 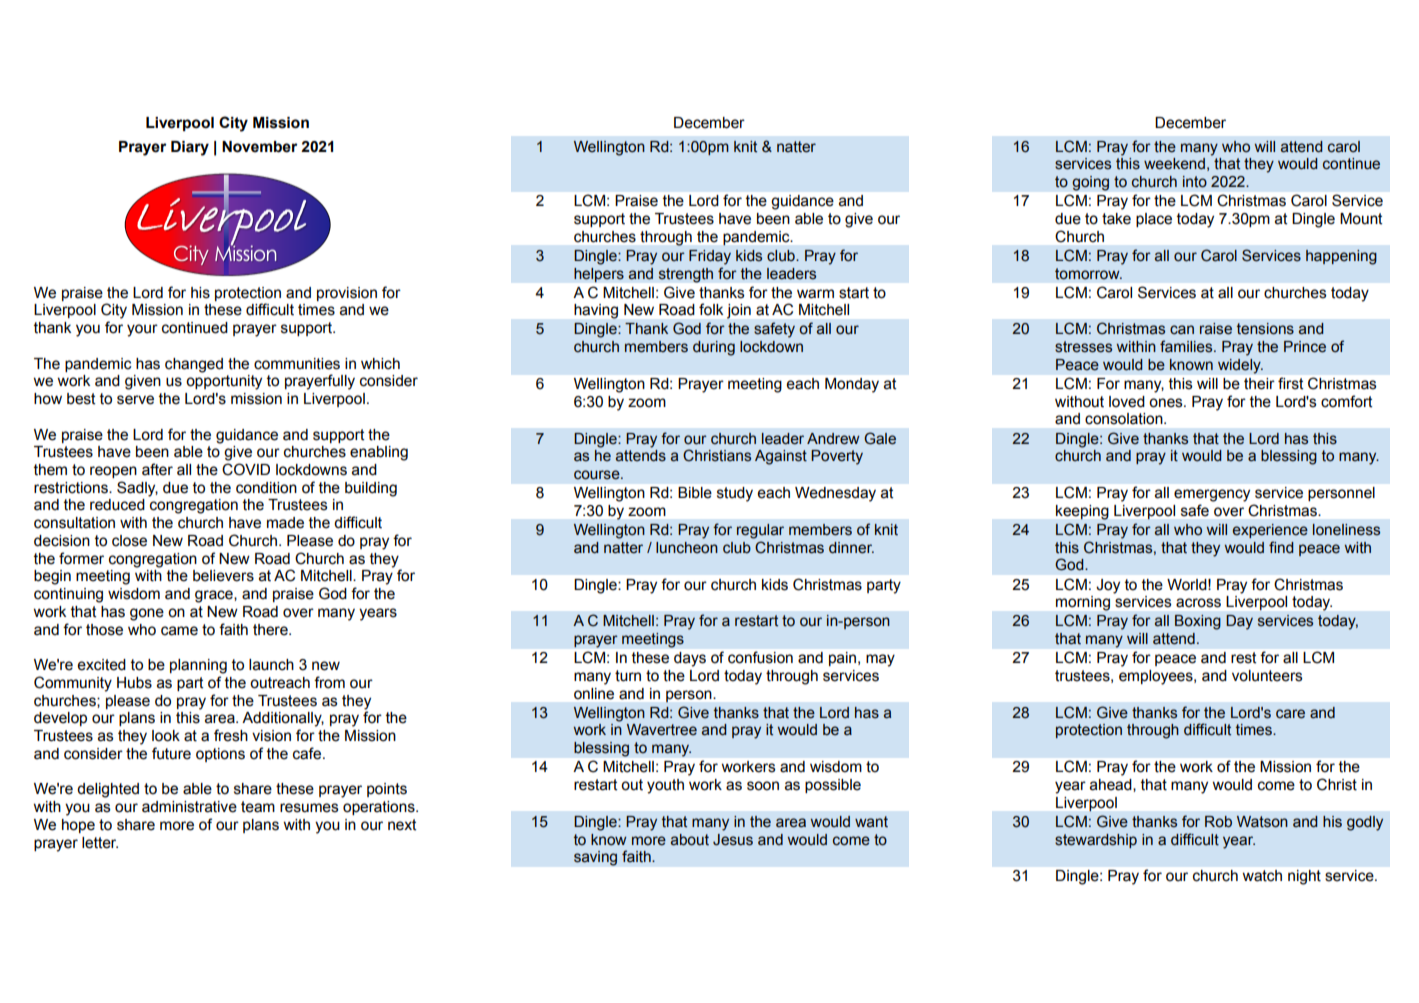 I want to click on Boxing, so click(x=1198, y=622).
